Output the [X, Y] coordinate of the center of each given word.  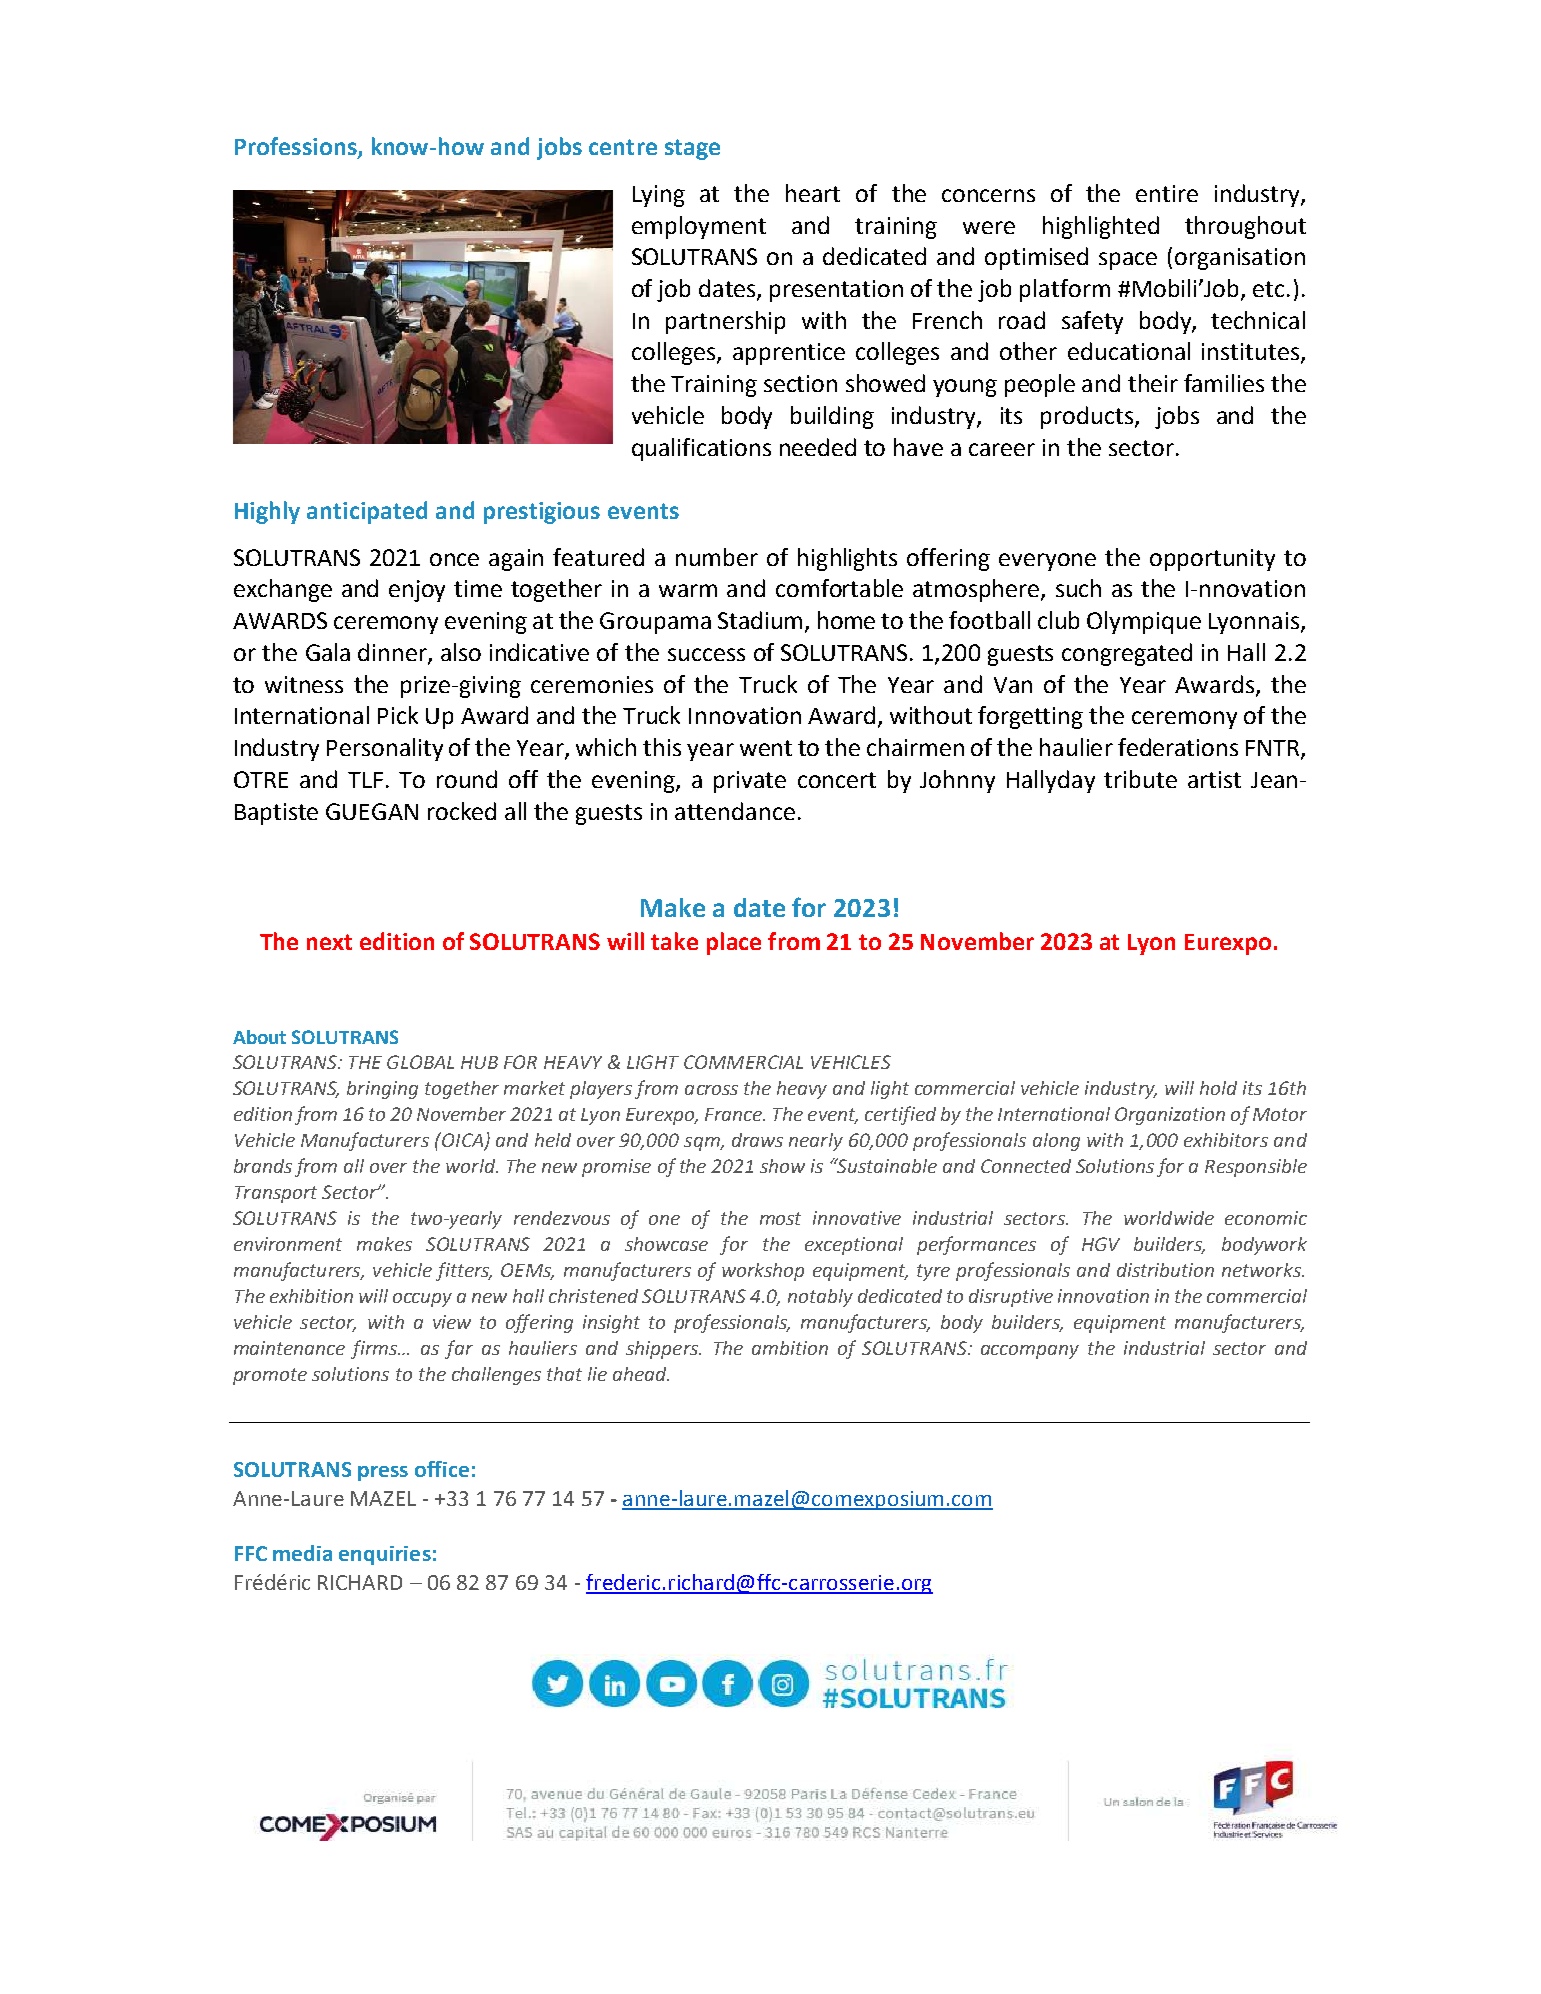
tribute [1140, 779]
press [383, 1473]
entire [1167, 193]
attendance [735, 811]
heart [813, 193]
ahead [641, 1374]
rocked [462, 811]
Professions [297, 147]
